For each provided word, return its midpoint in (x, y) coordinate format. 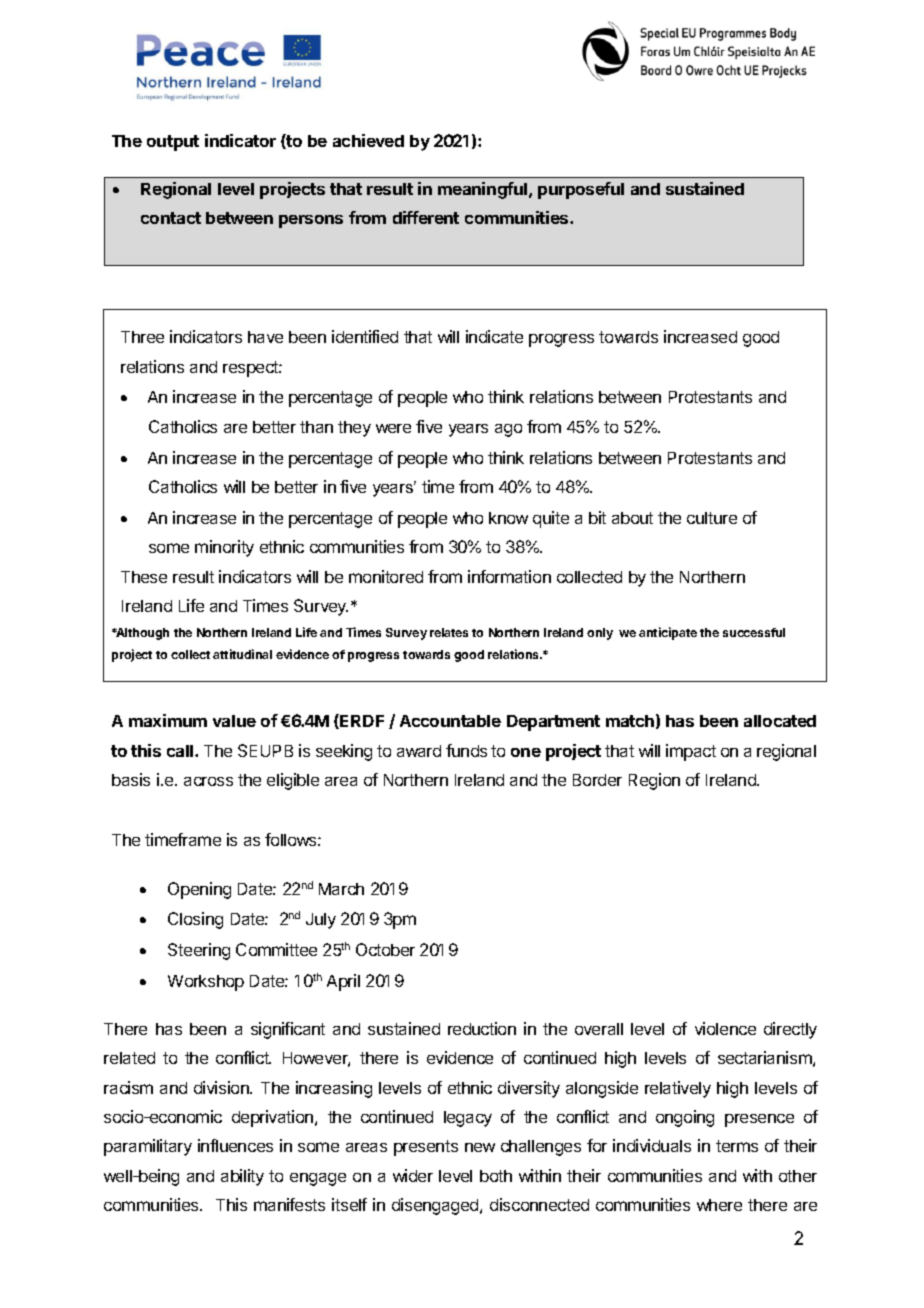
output (173, 143)
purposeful (581, 190)
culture (712, 518)
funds (466, 750)
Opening (199, 890)
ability (242, 1177)
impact (691, 752)
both (496, 1176)
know (508, 518)
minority (224, 548)
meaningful (482, 190)
